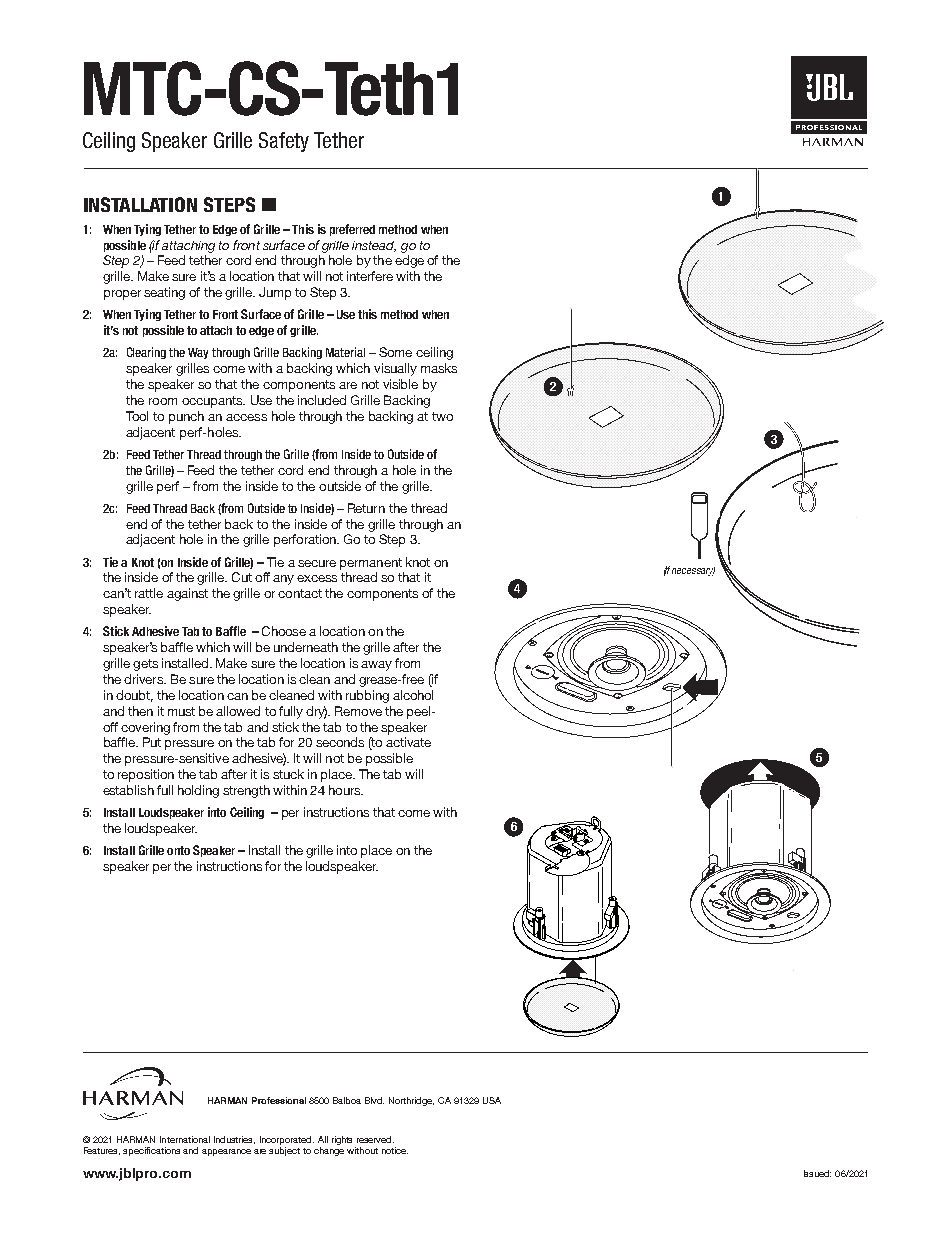 The image size is (952, 1233). What do you see at coordinates (374, 246) in the image?
I see `instead` at bounding box center [374, 246].
